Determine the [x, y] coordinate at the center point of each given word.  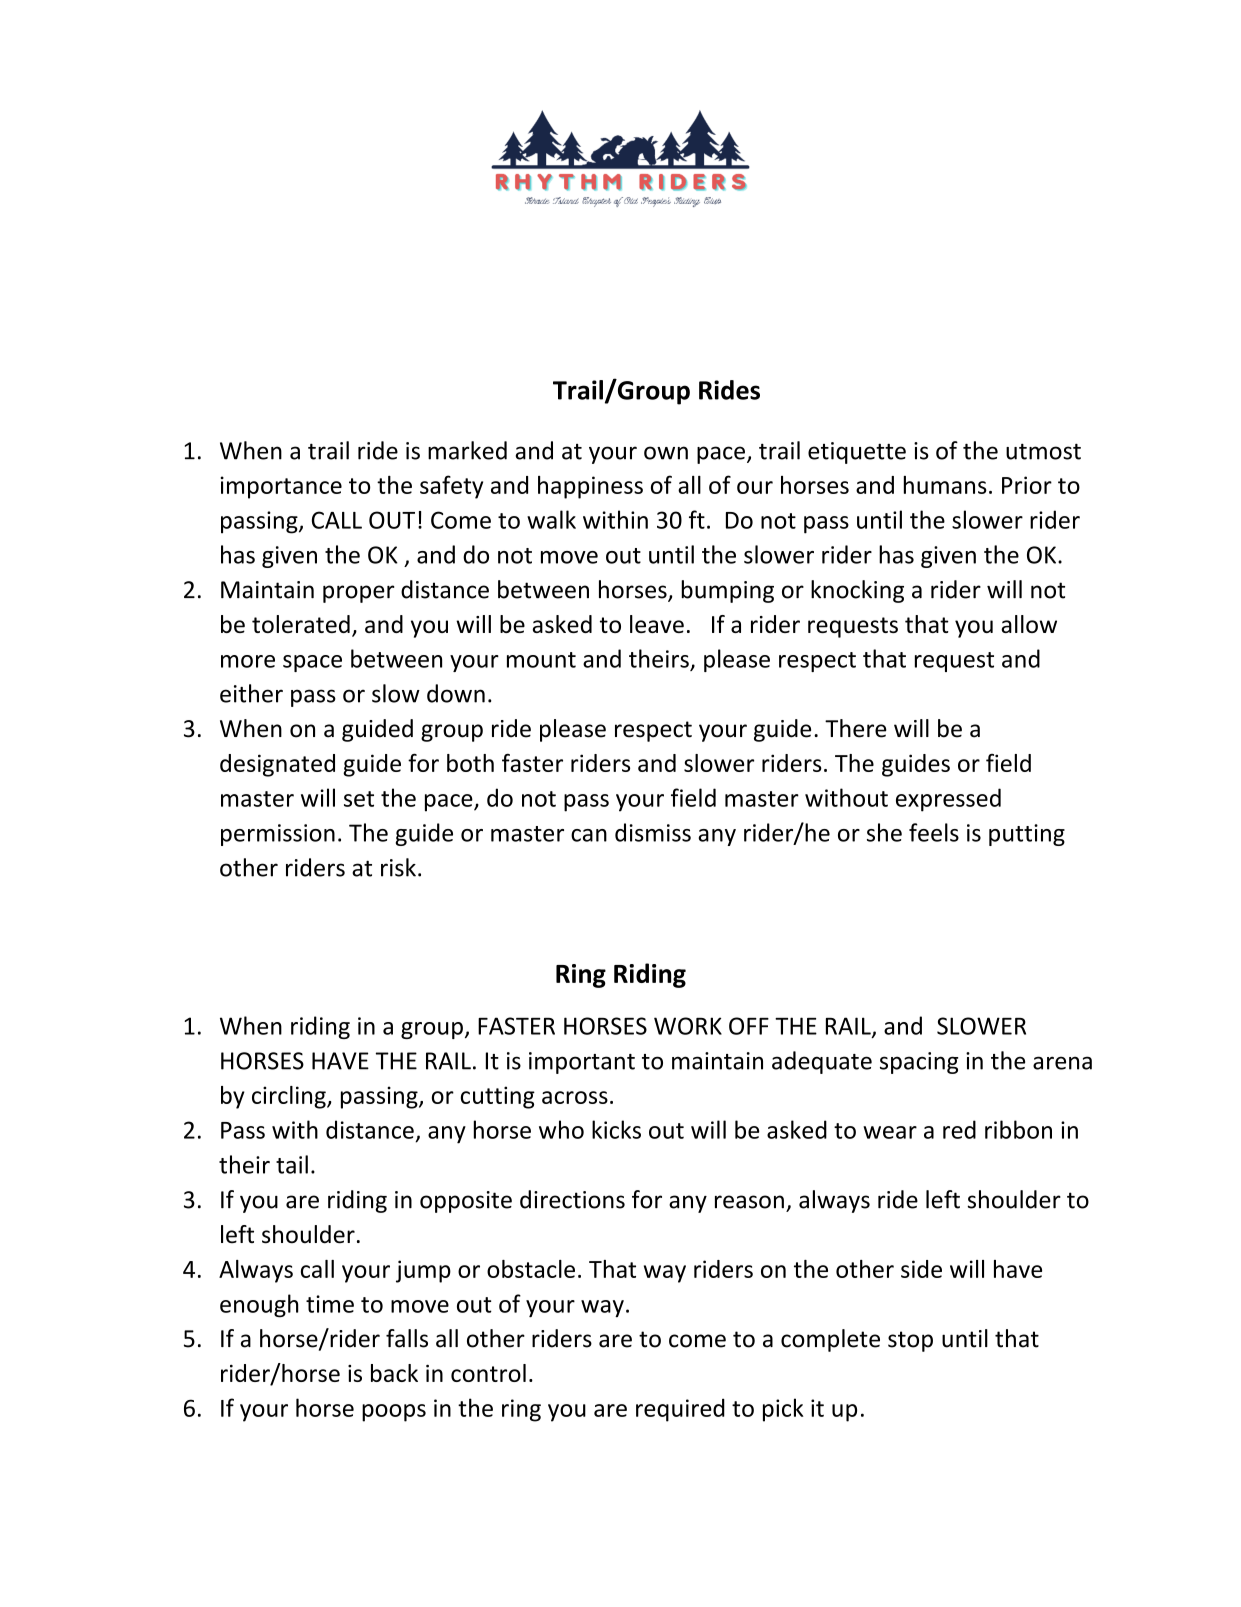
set [359, 799]
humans [945, 485]
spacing [919, 1063]
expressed [948, 800]
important [582, 1063]
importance [281, 487]
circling [290, 1097]
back [394, 1373]
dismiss [653, 832]
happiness [590, 487]
